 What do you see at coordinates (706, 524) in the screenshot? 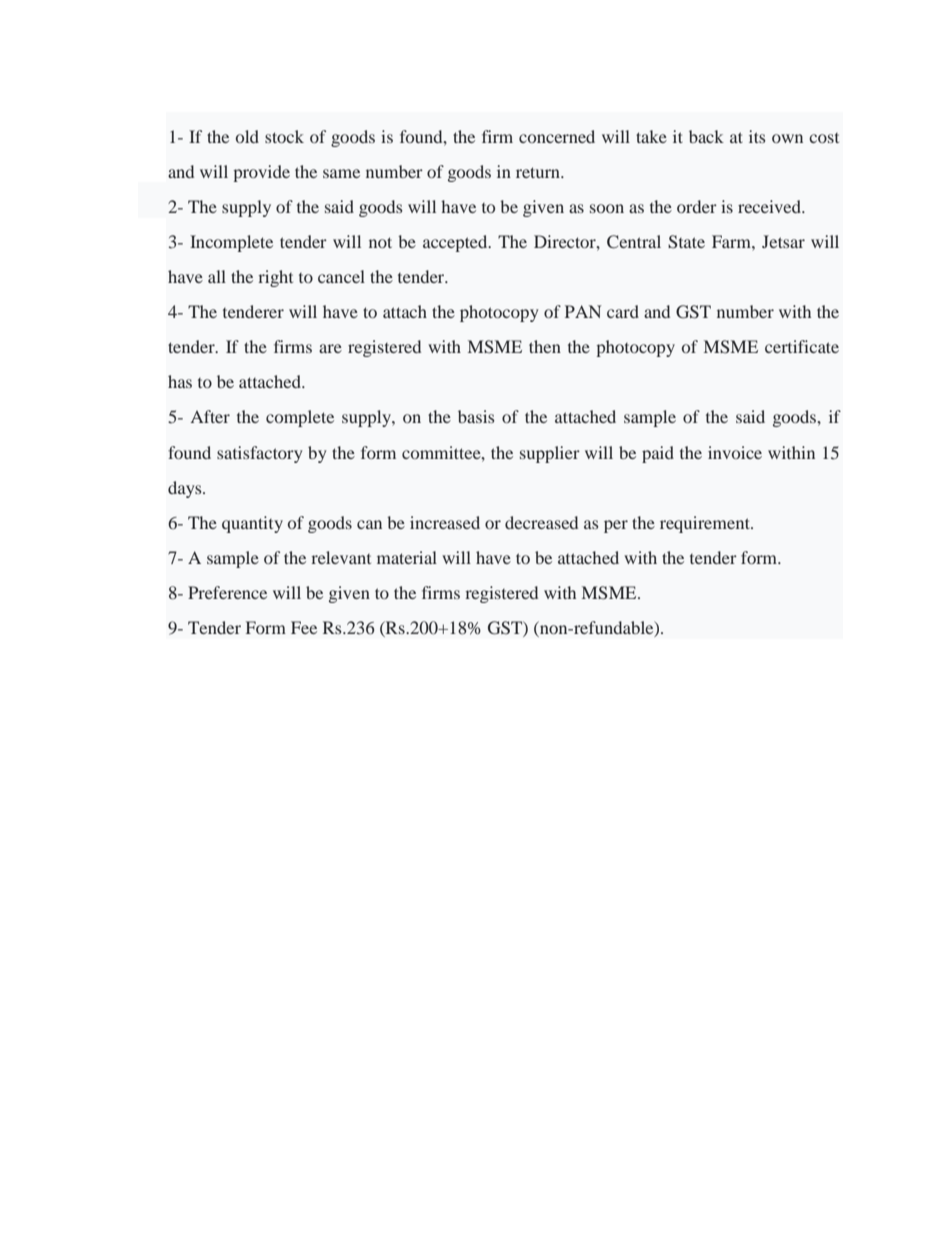
I see `requirement` at bounding box center [706, 524].
